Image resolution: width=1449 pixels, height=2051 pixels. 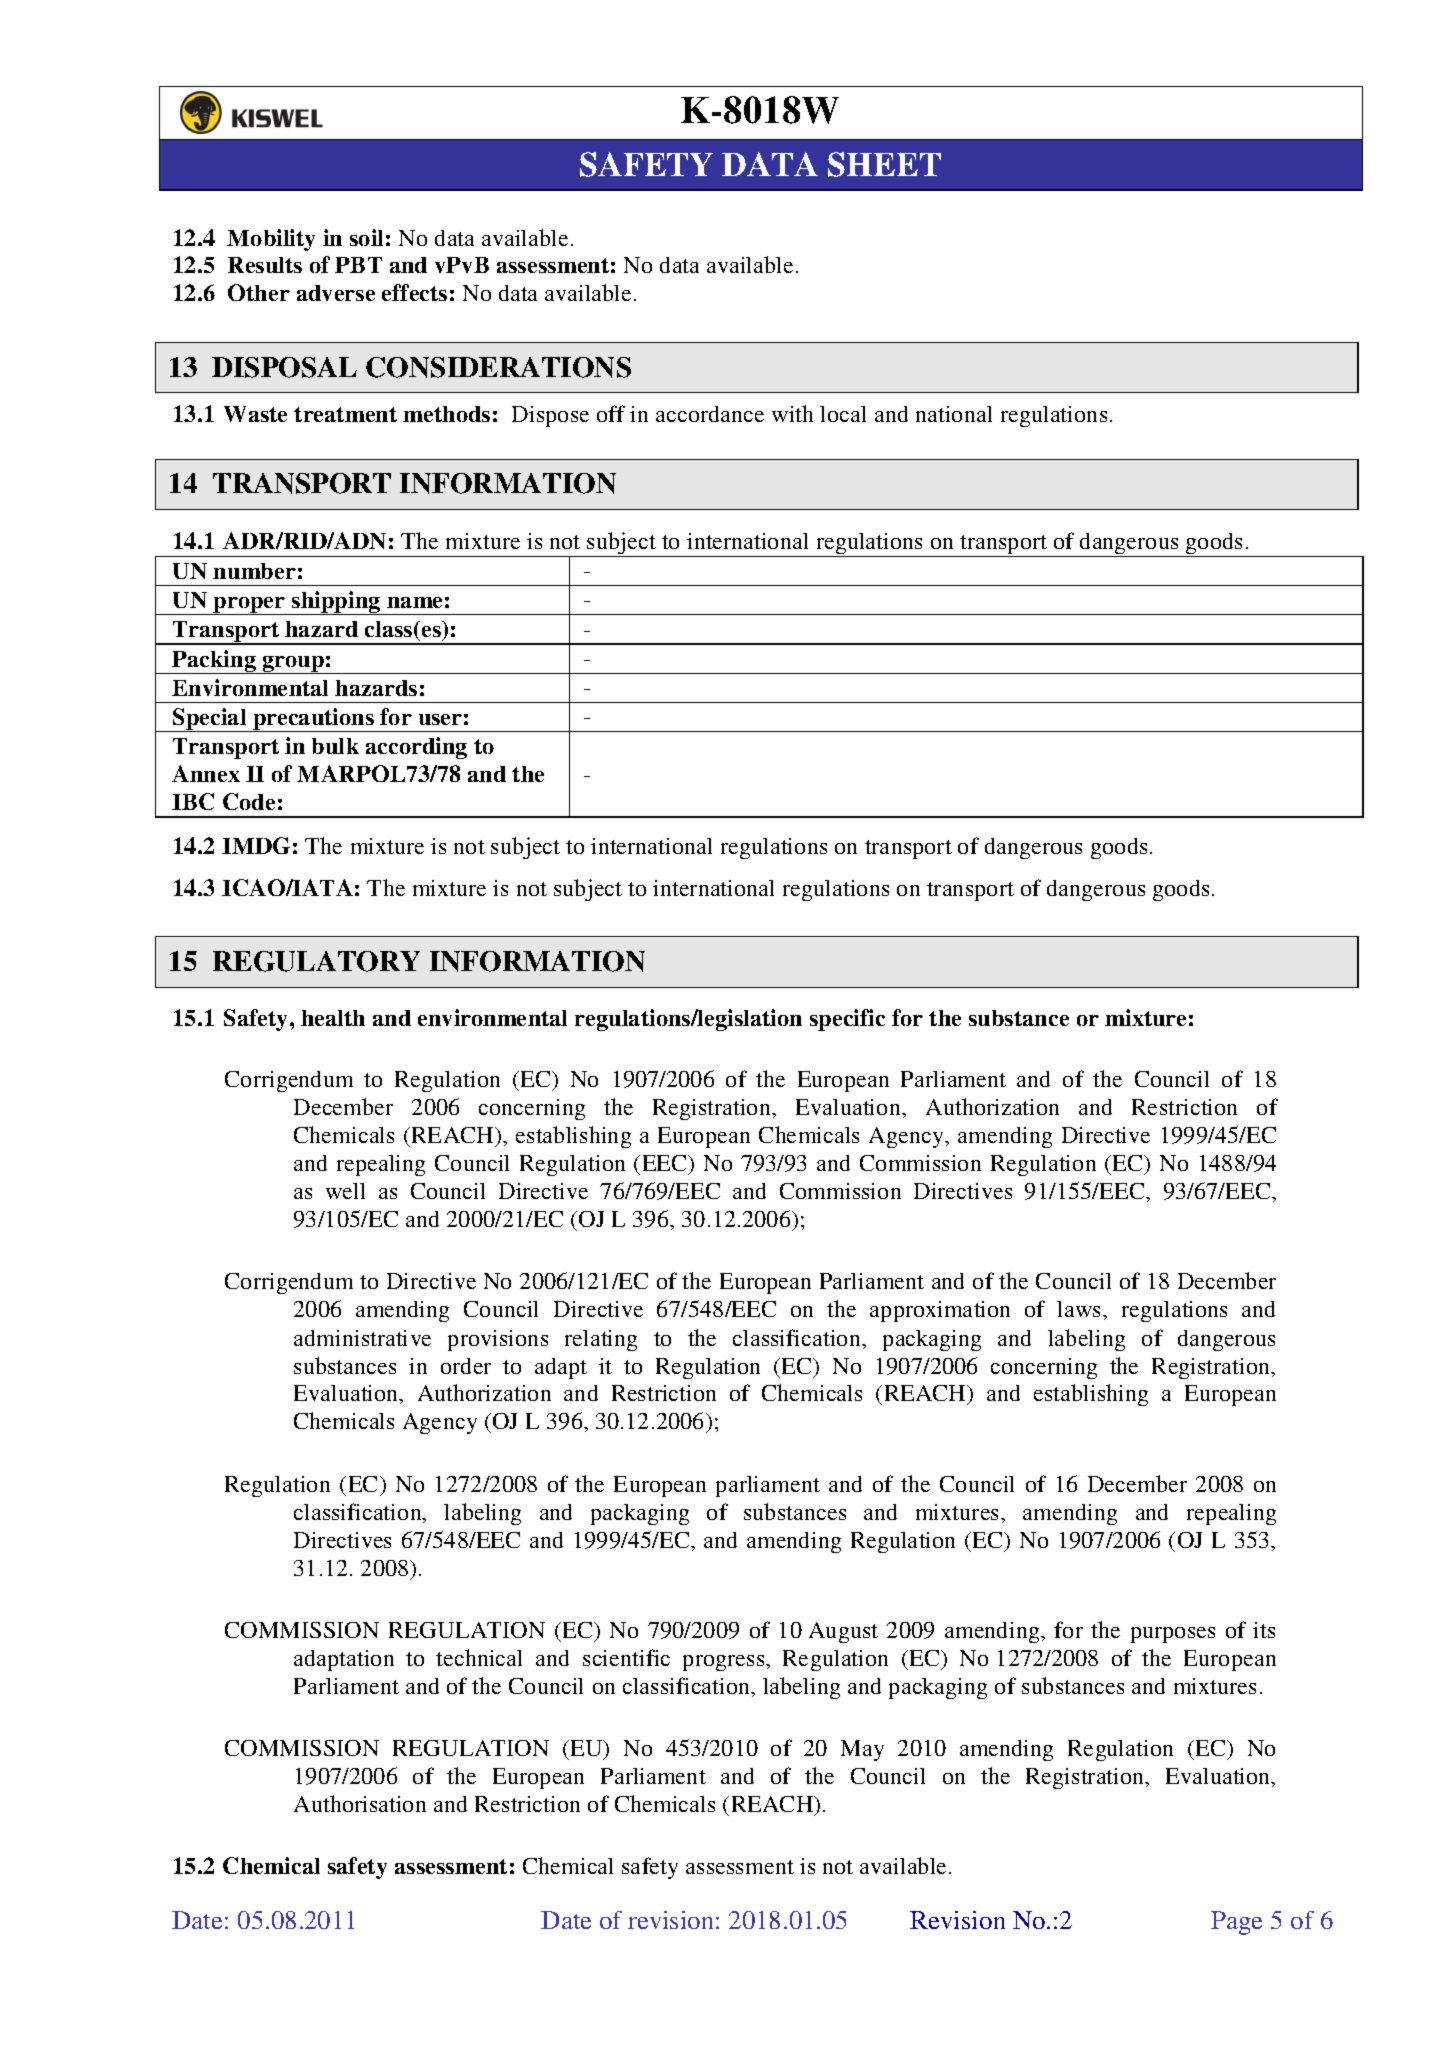 What do you see at coordinates (847, 1020) in the screenshot?
I see `specific` at bounding box center [847, 1020].
